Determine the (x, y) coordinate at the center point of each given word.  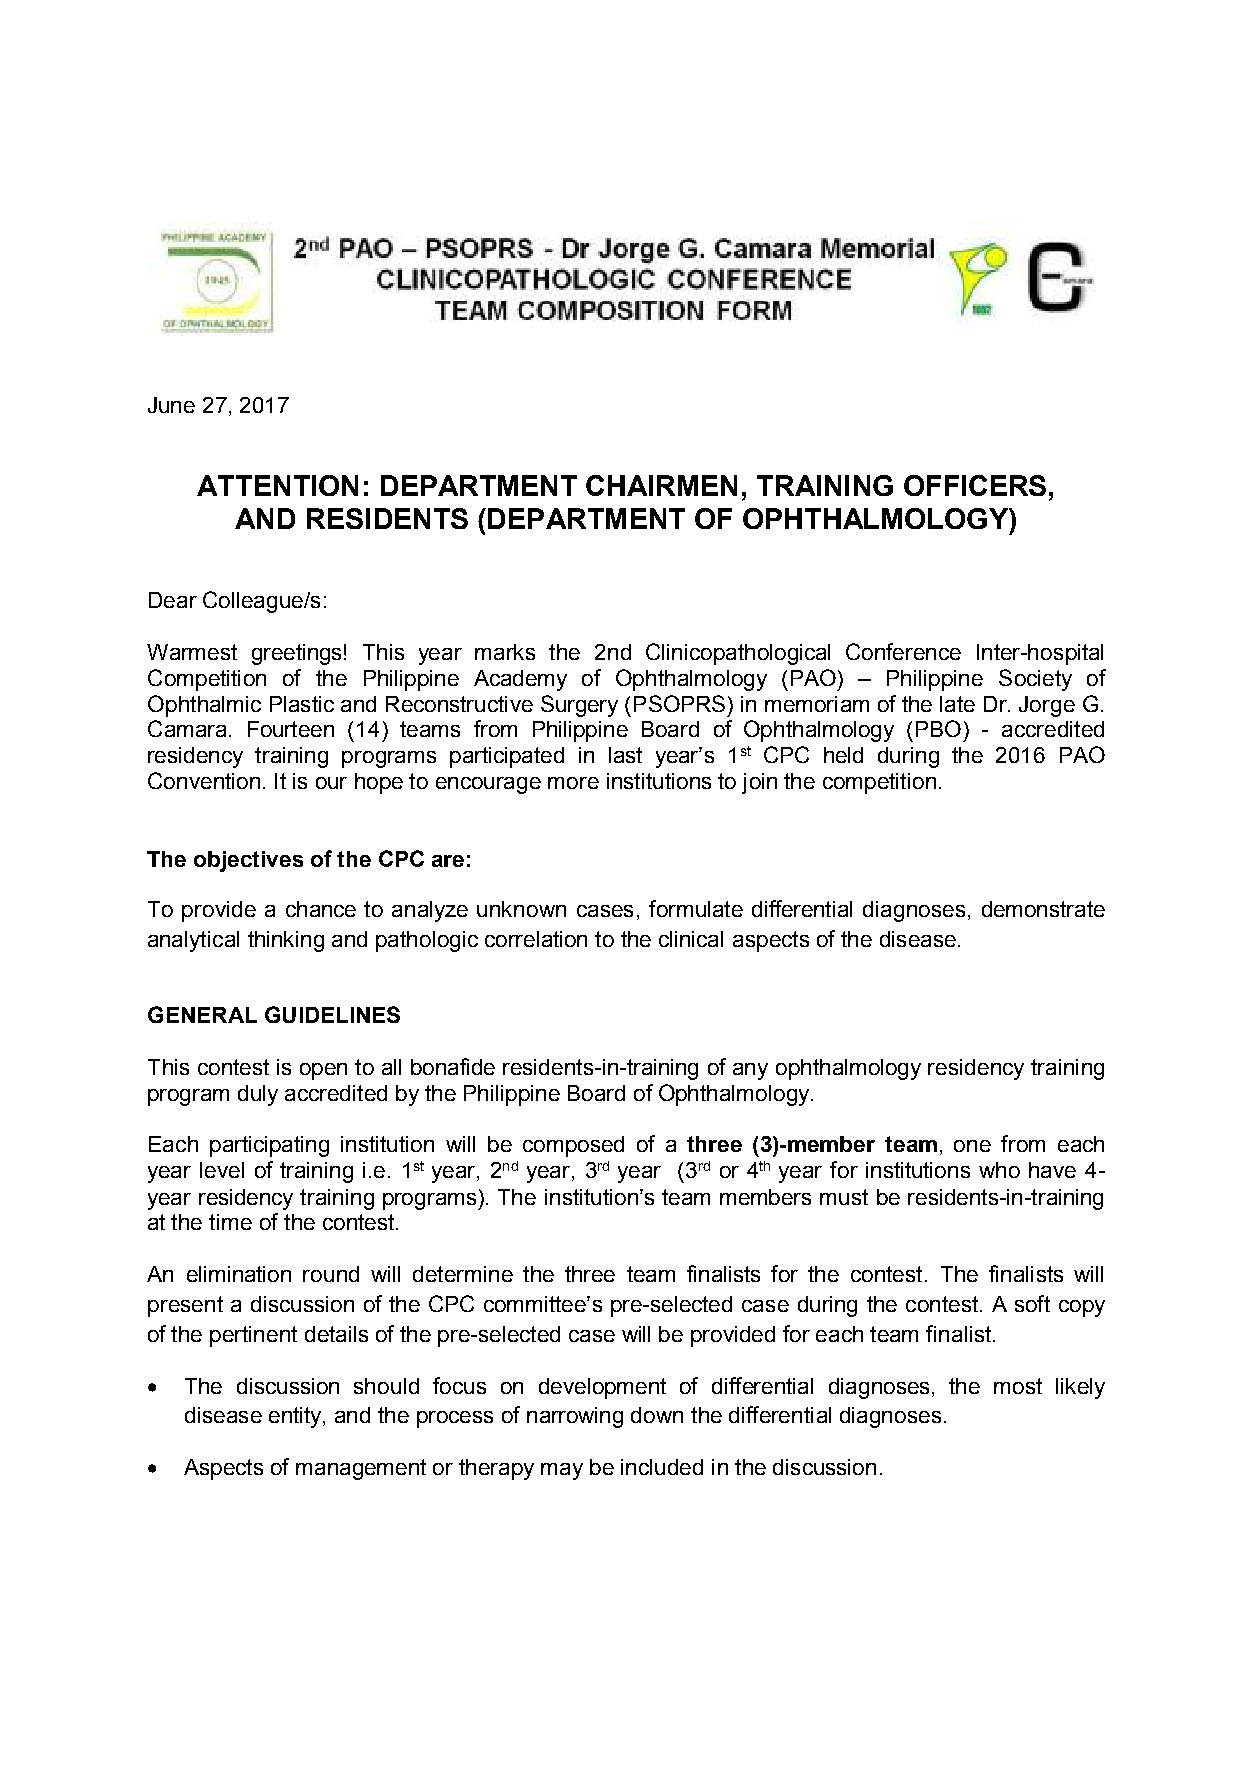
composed (573, 1146)
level (222, 1170)
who (999, 1170)
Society (1035, 680)
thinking (286, 941)
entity (296, 1417)
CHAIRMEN (661, 485)
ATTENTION (277, 485)
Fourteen (291, 729)
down (657, 1415)
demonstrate (1043, 909)
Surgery (579, 706)
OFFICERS (975, 485)
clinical (691, 939)
